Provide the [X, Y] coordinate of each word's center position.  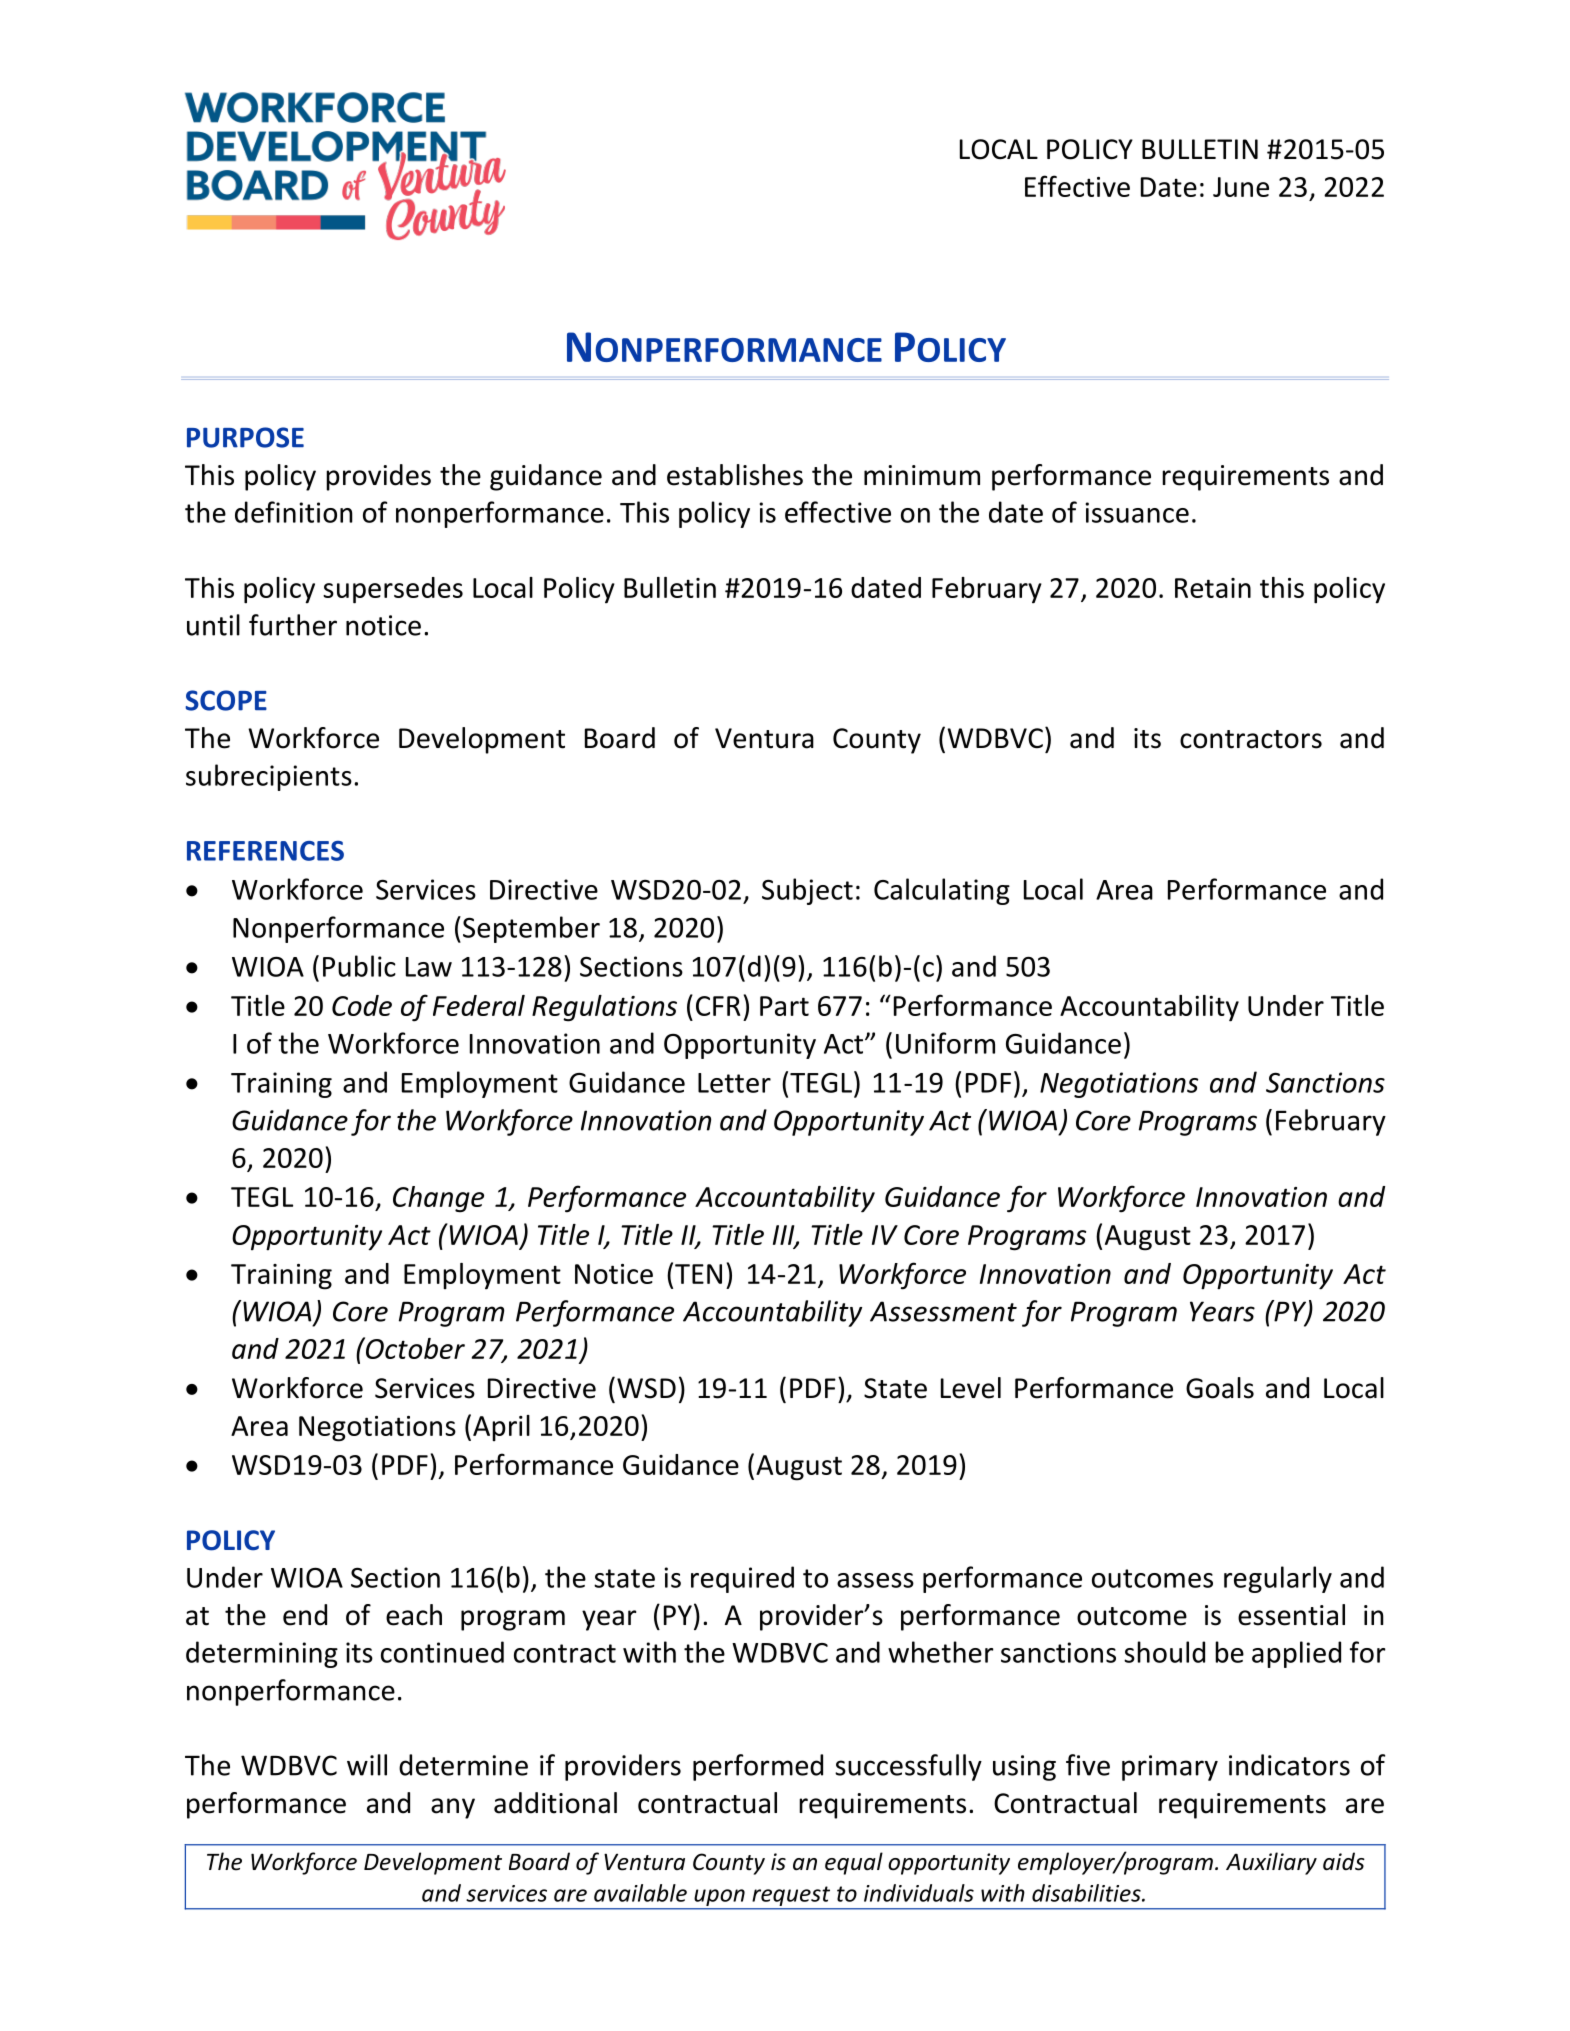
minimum [922, 475]
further [293, 625]
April [501, 1428]
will [367, 1765]
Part [784, 1006]
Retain [1213, 588]
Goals [1220, 1388]
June [1241, 187]
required [742, 1579]
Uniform [945, 1043]
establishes [735, 475]
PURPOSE [245, 437]
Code [362, 1005]
